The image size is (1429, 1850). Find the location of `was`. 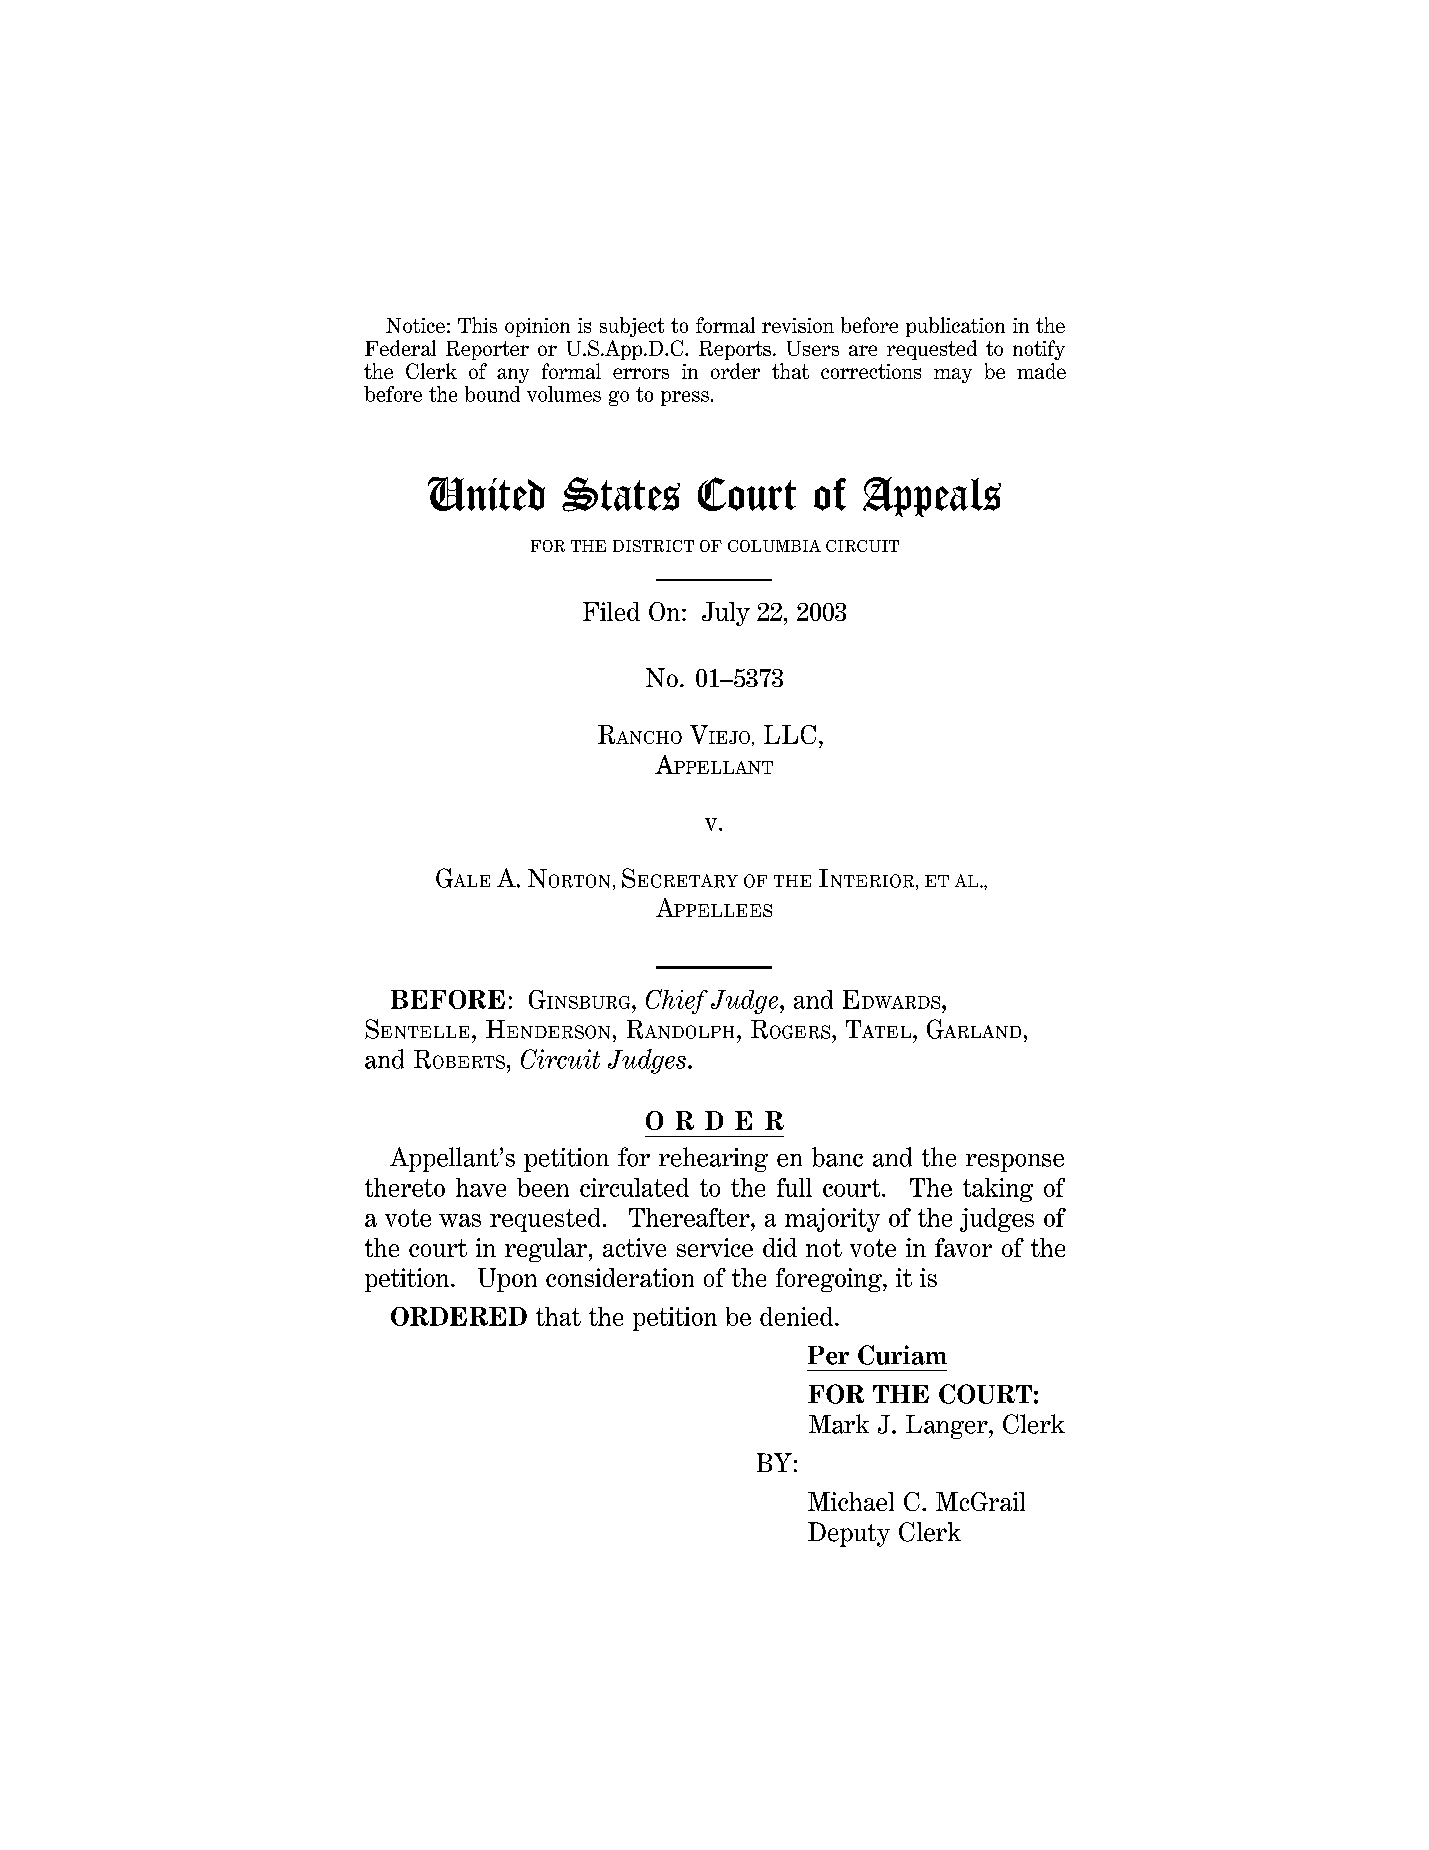

was is located at coordinates (460, 1220).
